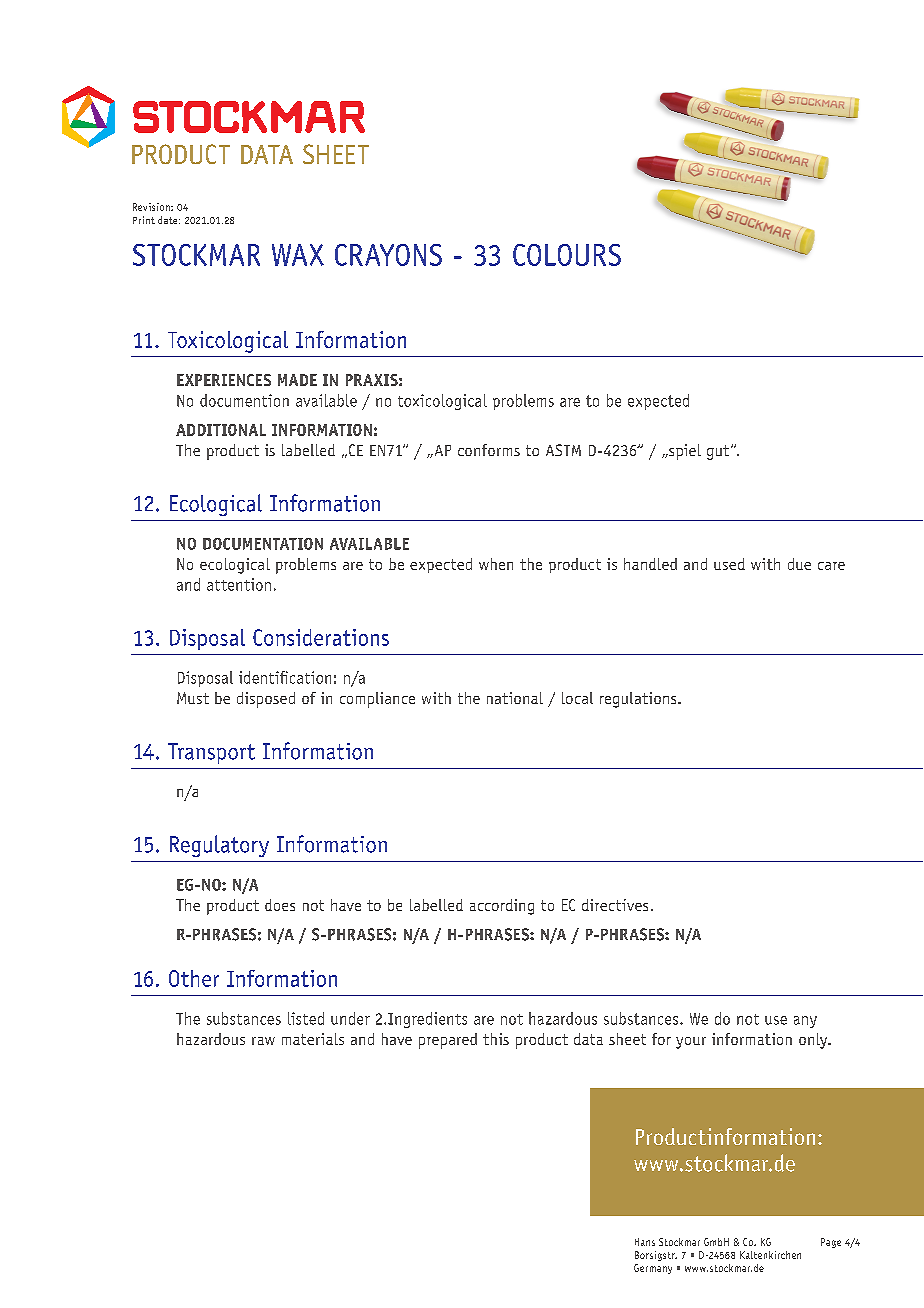  What do you see at coordinates (298, 255) in the screenshot?
I see `WAX` at bounding box center [298, 255].
